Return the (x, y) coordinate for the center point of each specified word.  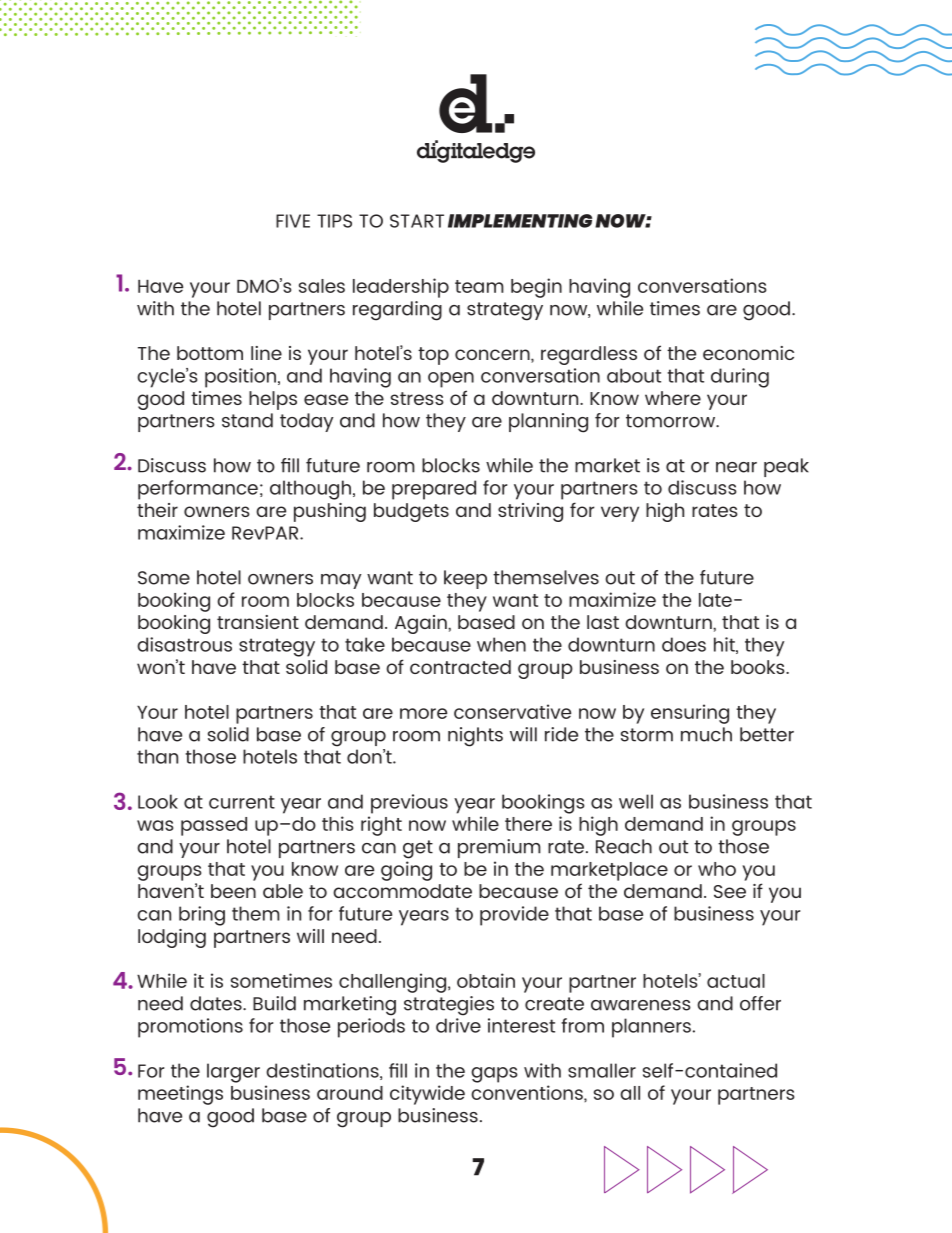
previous (409, 804)
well (636, 801)
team (479, 286)
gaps (494, 1075)
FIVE (293, 221)
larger (233, 1073)
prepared (434, 490)
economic (748, 353)
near (736, 467)
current (242, 802)
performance (198, 490)
